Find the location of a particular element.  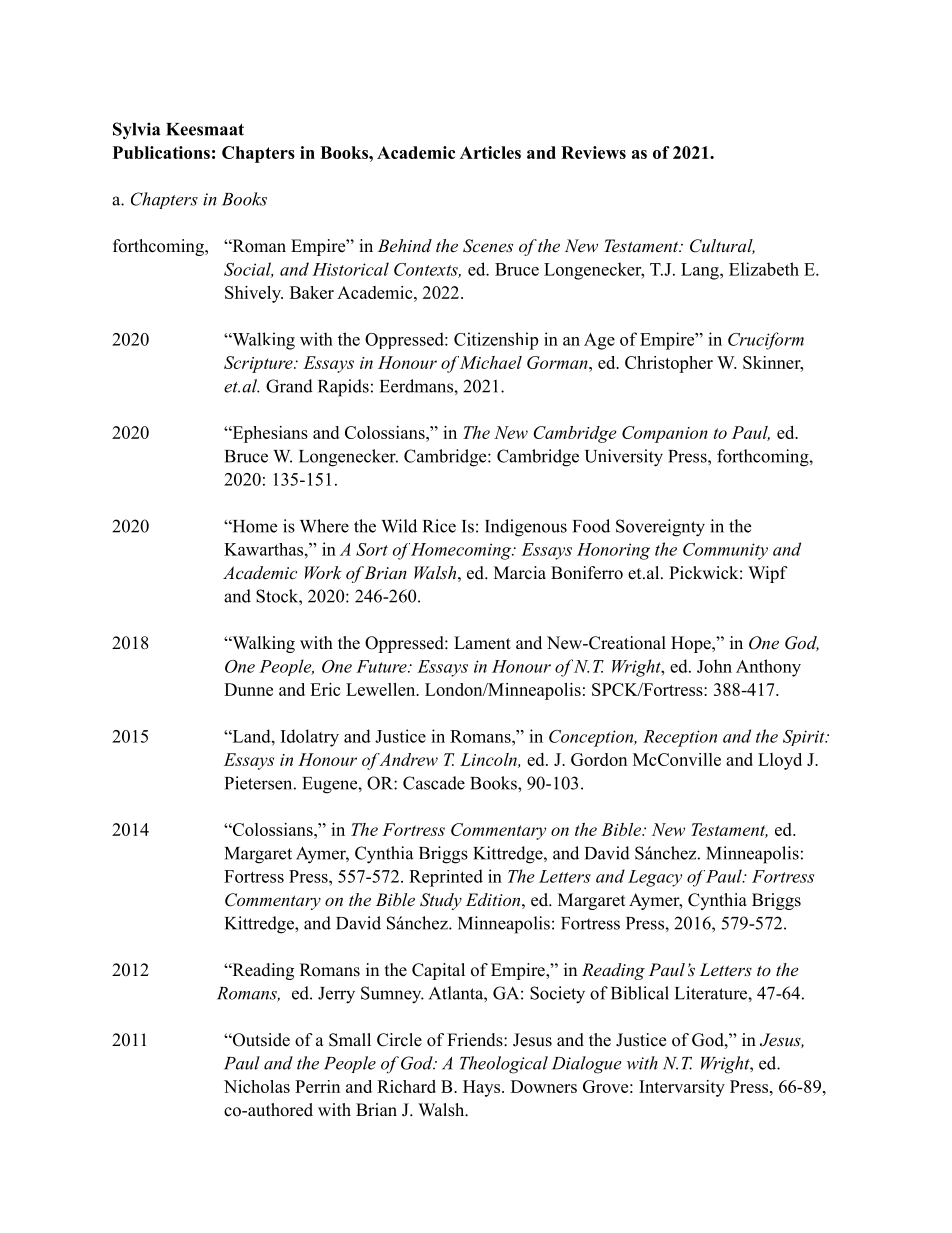

Cascade is located at coordinates (434, 783).
